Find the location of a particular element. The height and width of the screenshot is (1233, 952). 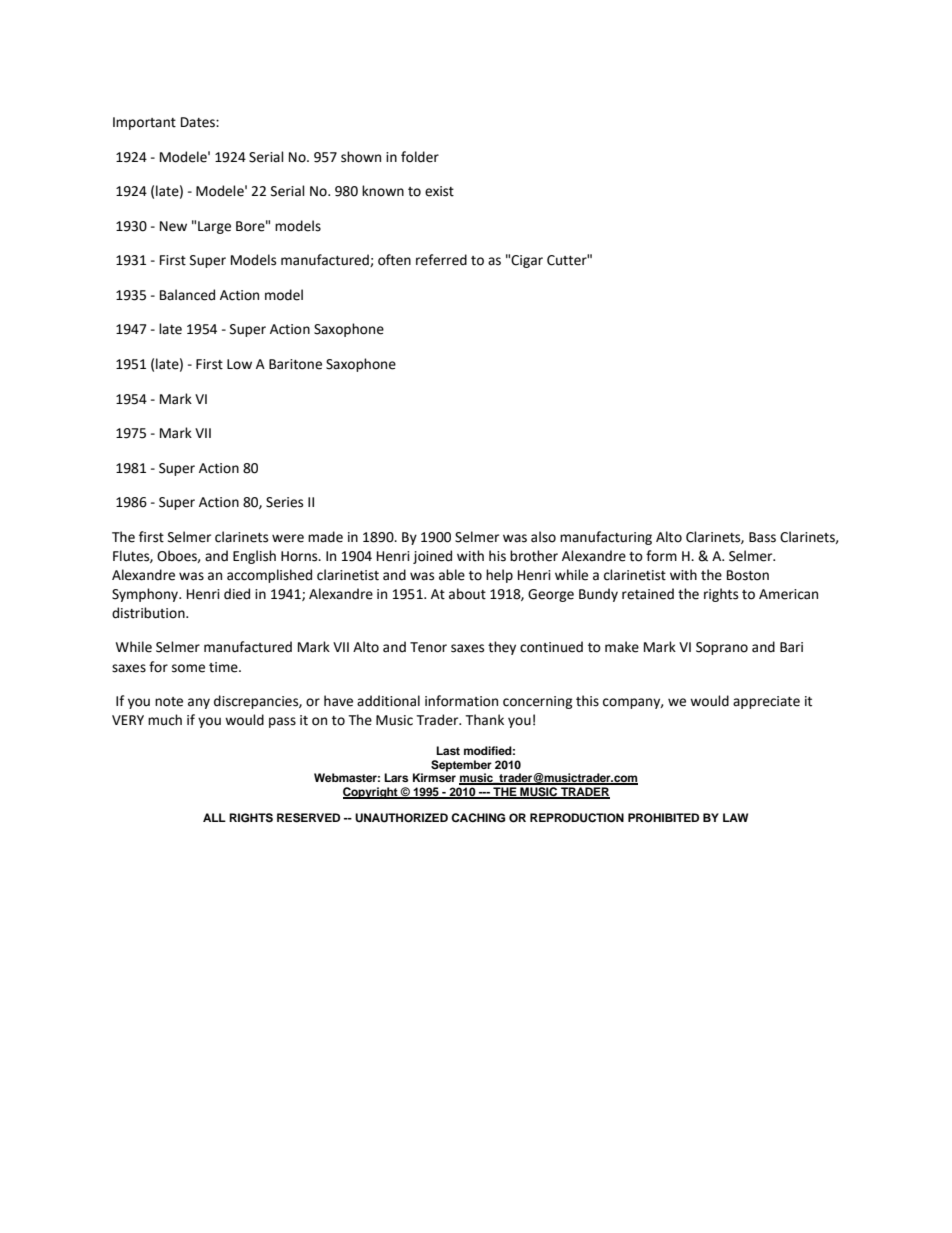

also is located at coordinates (543, 537).
